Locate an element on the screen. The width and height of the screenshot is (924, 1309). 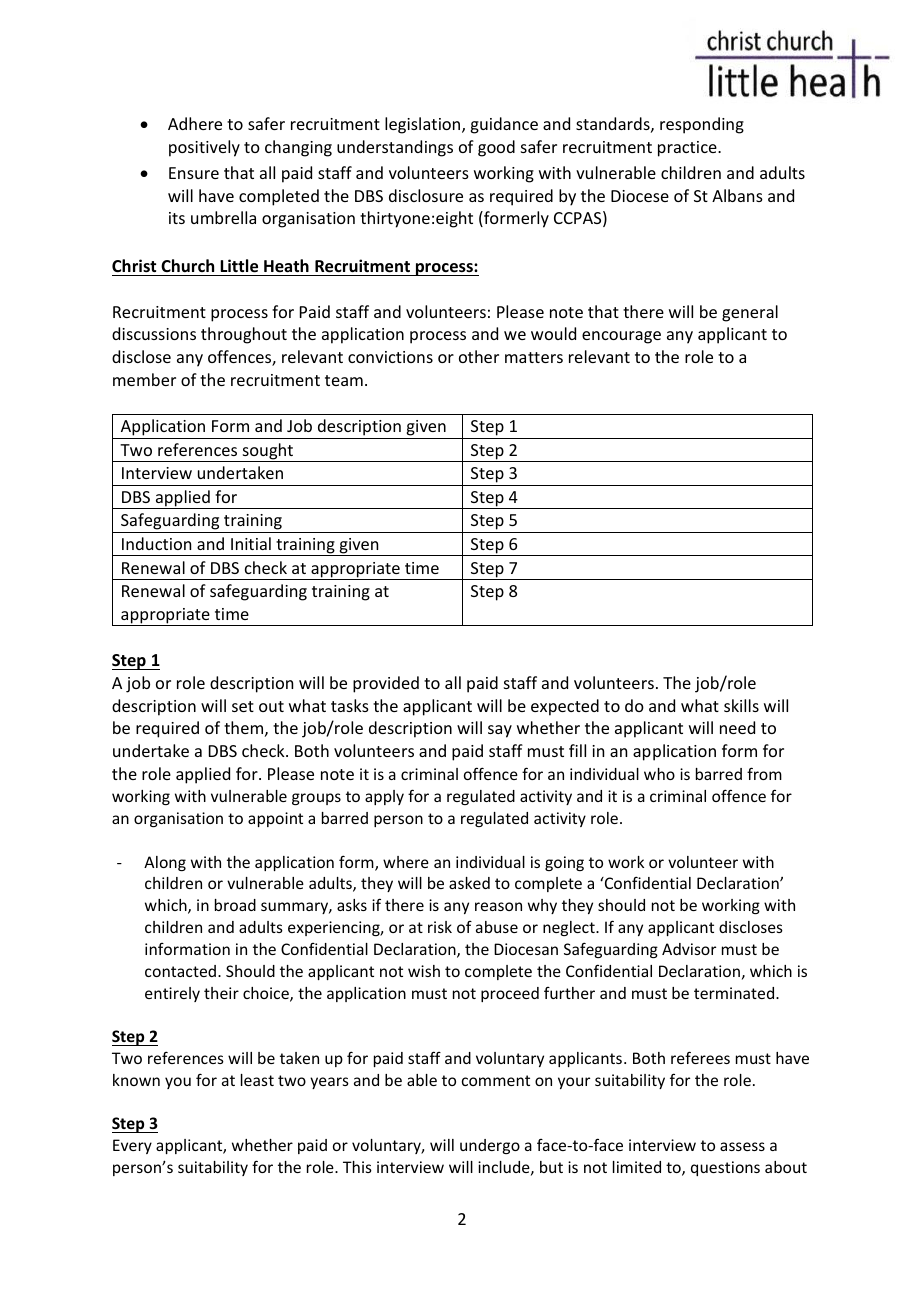
good is located at coordinates (496, 148).
